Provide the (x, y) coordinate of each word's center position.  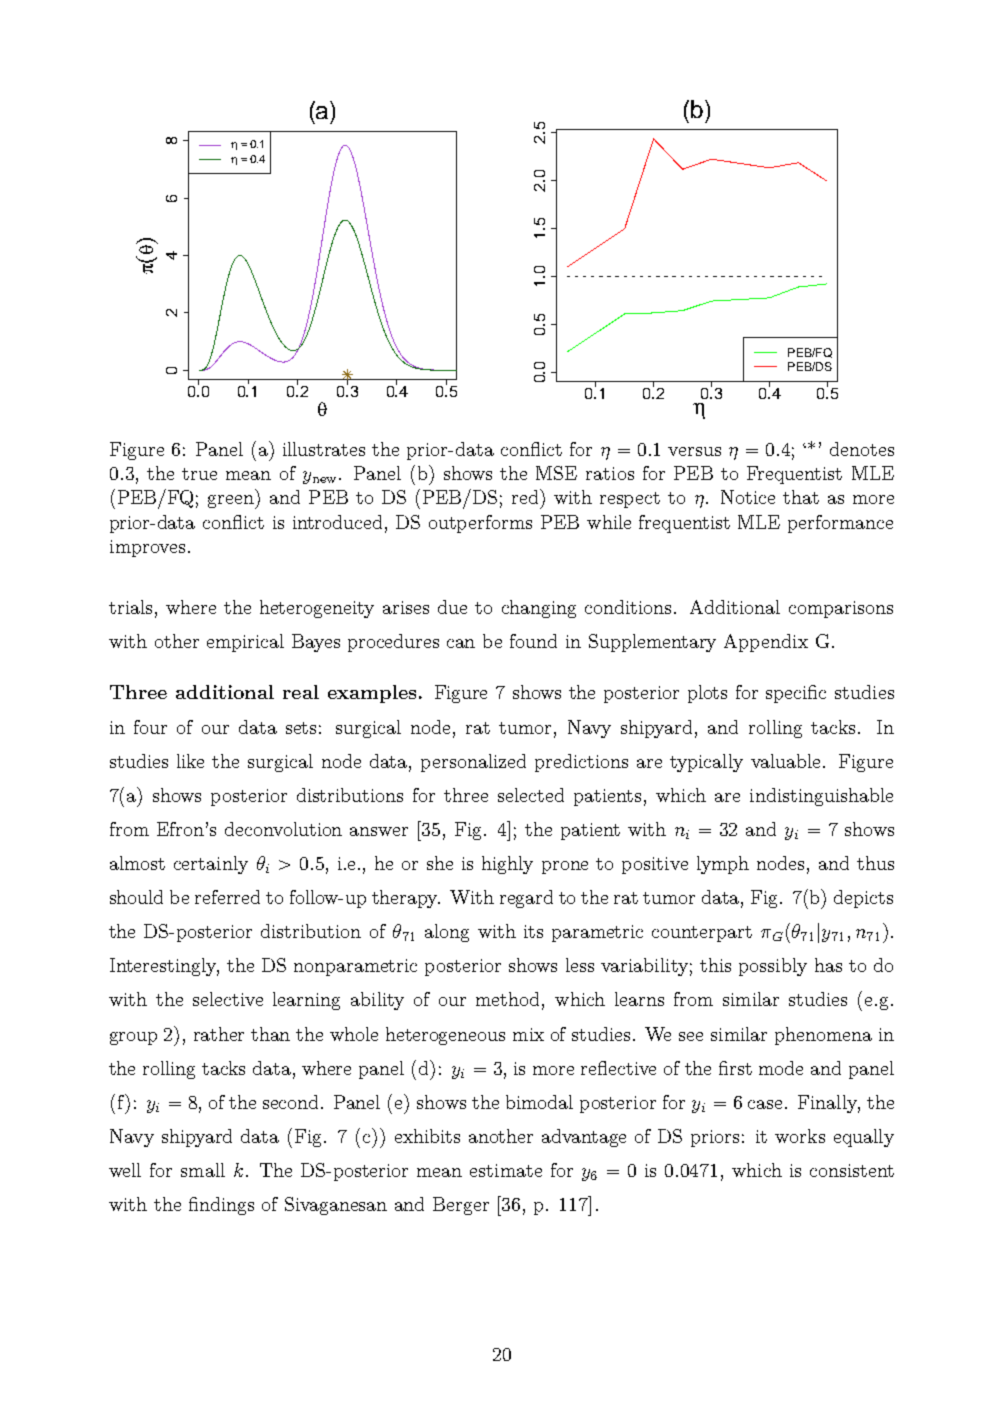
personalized (473, 763)
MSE (556, 473)
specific (796, 694)
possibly (773, 967)
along (447, 933)
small (203, 1170)
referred (227, 897)
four (150, 727)
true (199, 474)
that (801, 497)
